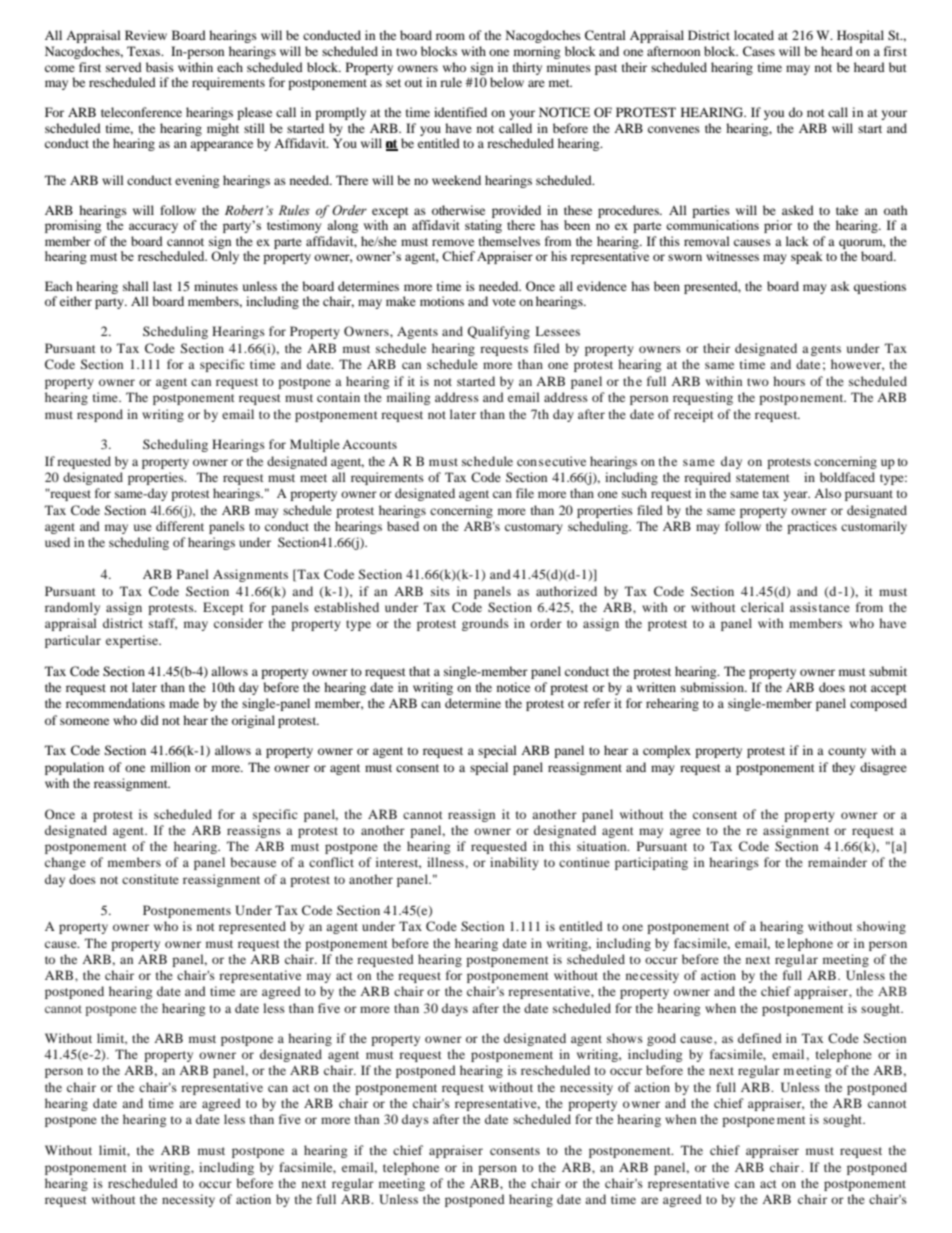 The height and width of the document is (1233, 952). I want to click on below, so click(507, 82).
